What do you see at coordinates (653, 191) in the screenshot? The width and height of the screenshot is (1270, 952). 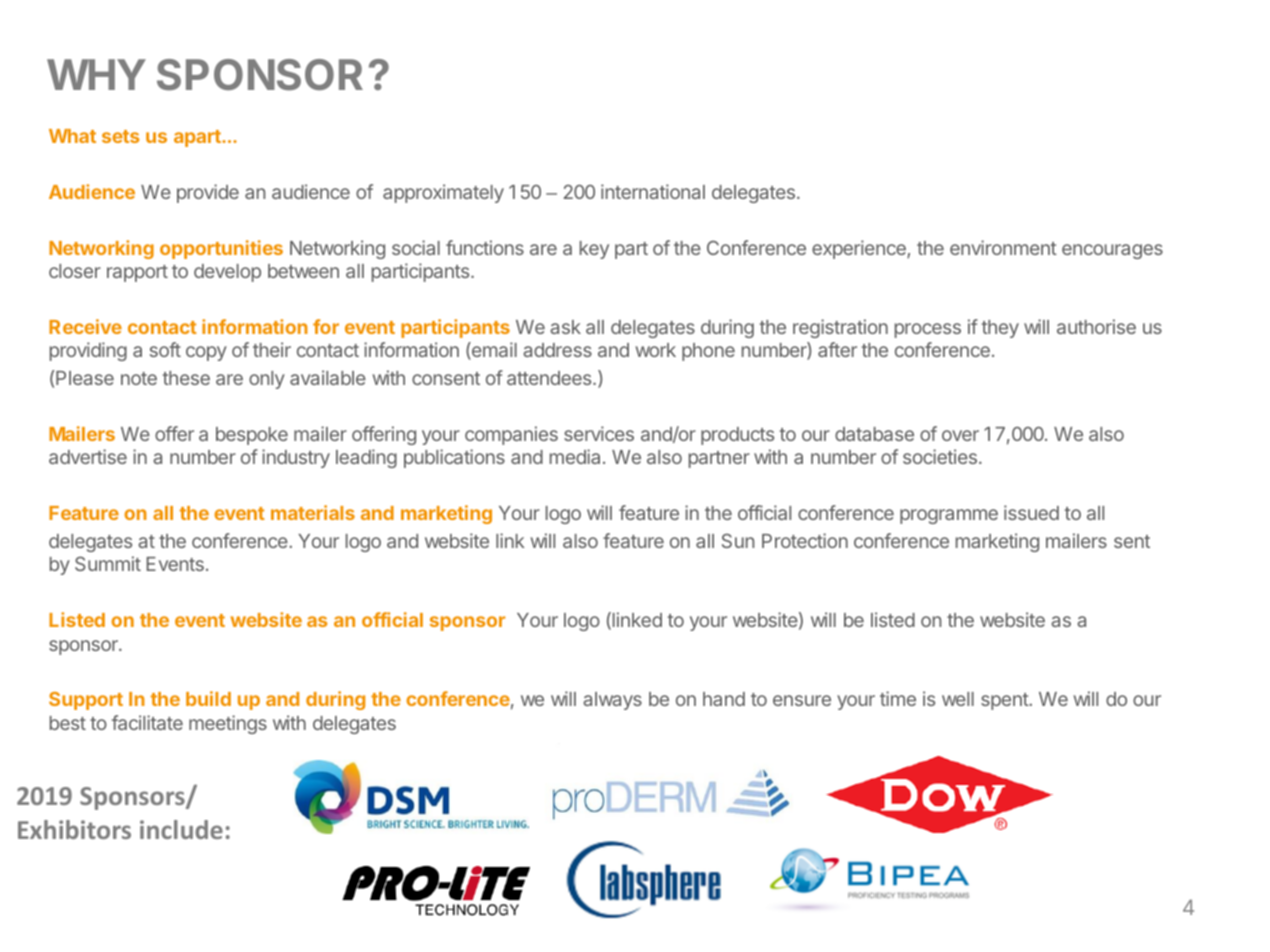 I see `international` at bounding box center [653, 191].
